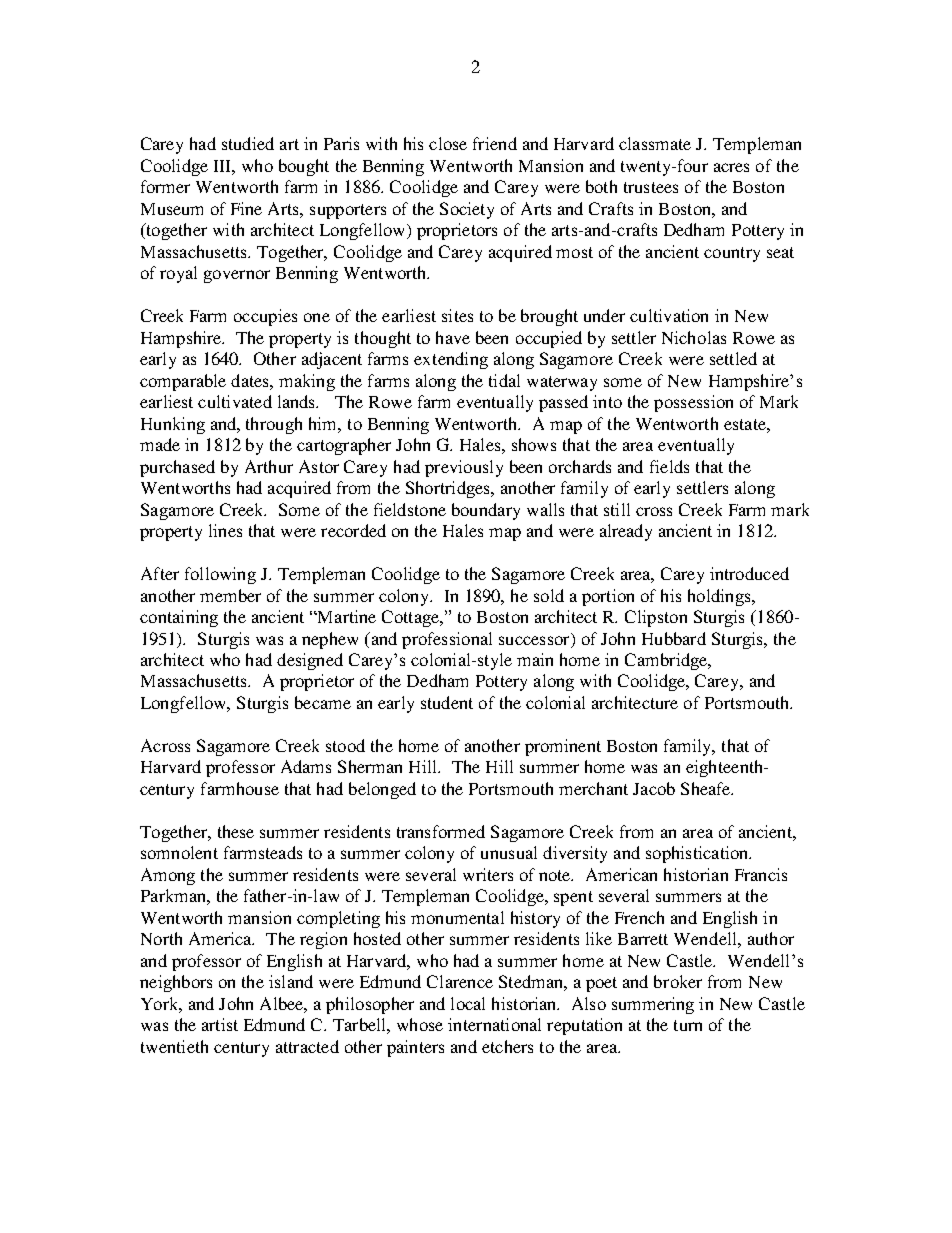 Image resolution: width=952 pixels, height=1233 pixels. What do you see at coordinates (248, 143) in the screenshot?
I see `studied` at bounding box center [248, 143].
